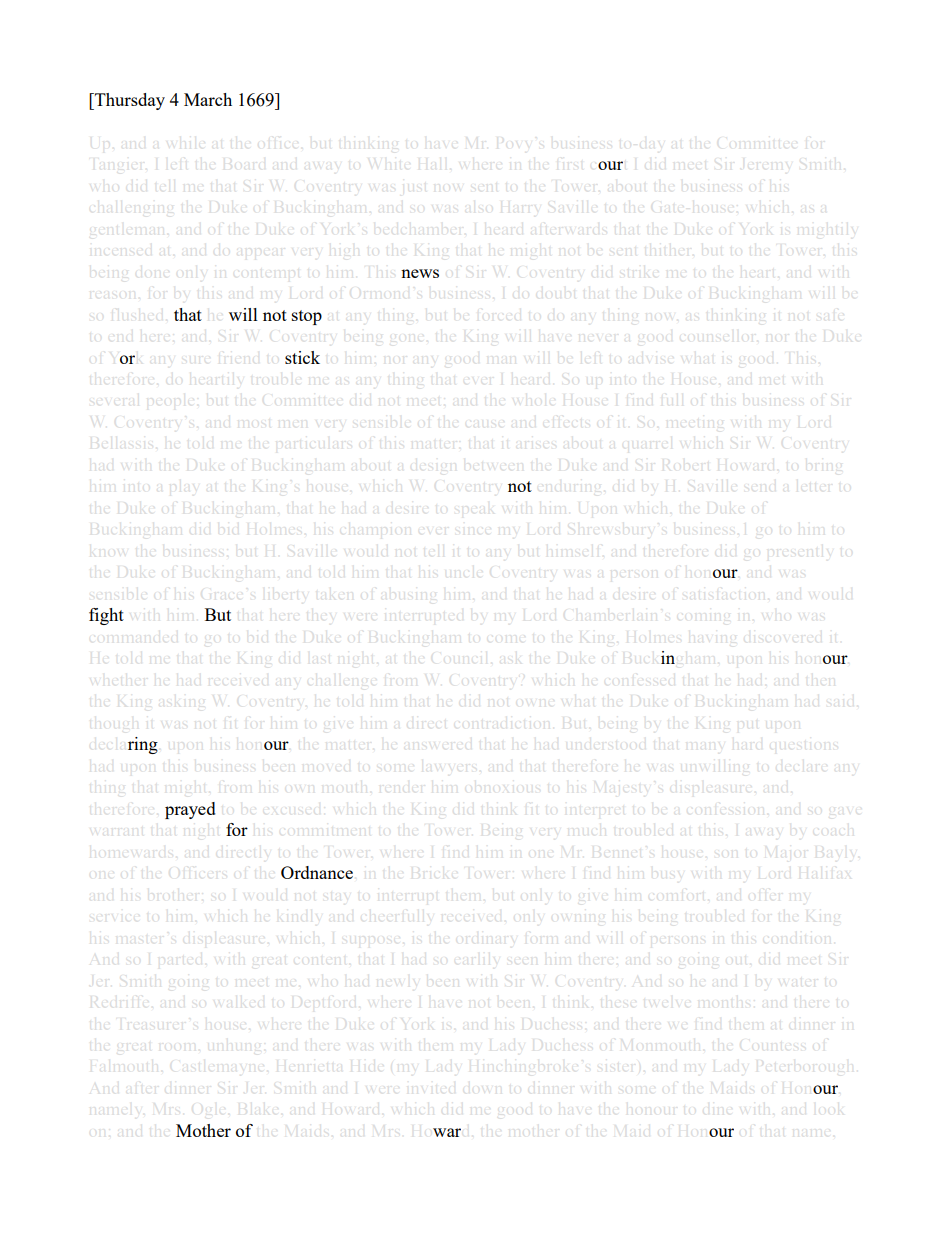 The height and width of the document is (1233, 952). What do you see at coordinates (208, 99) in the document?
I see `March` at bounding box center [208, 99].
